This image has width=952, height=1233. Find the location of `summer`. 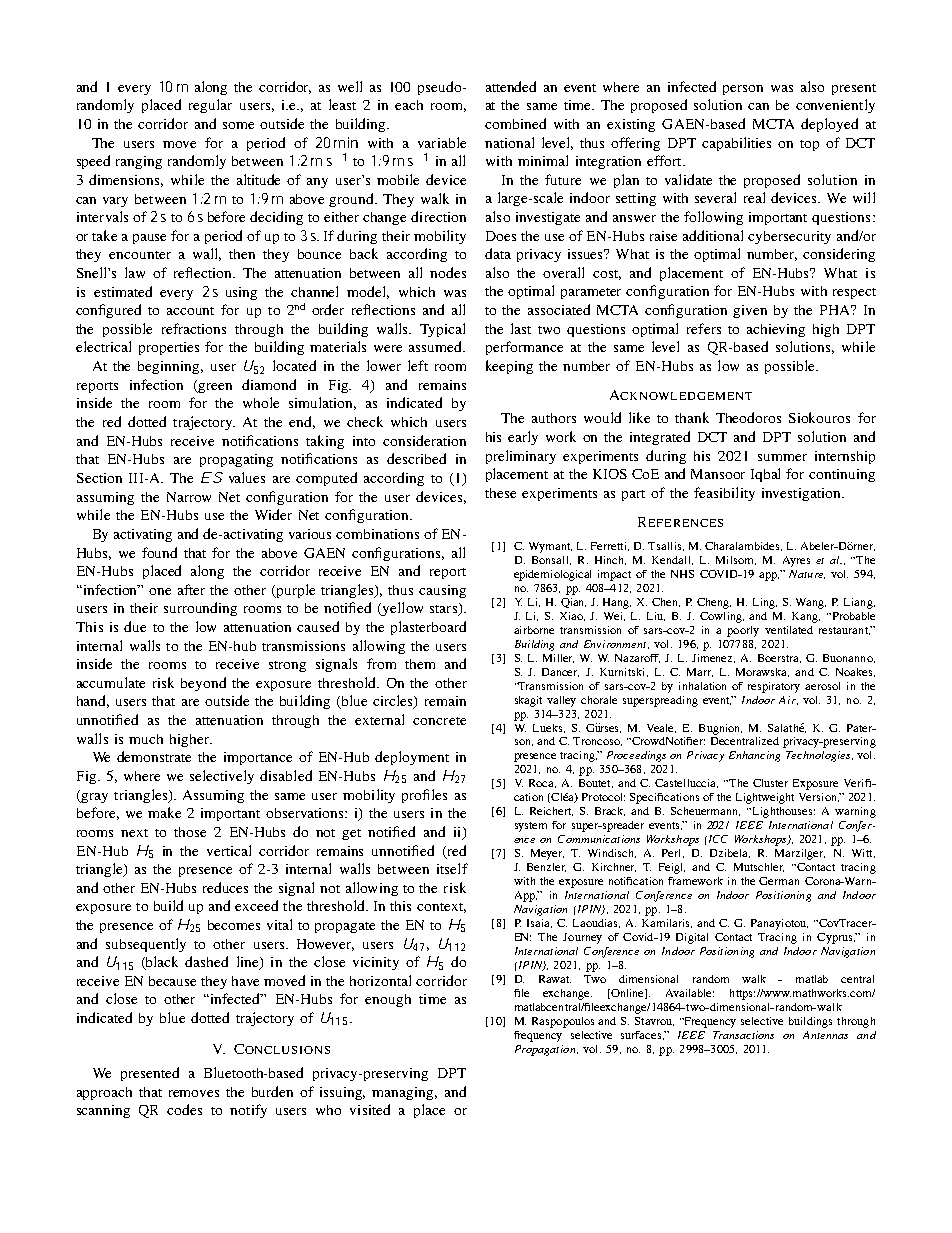

summer is located at coordinates (782, 457).
